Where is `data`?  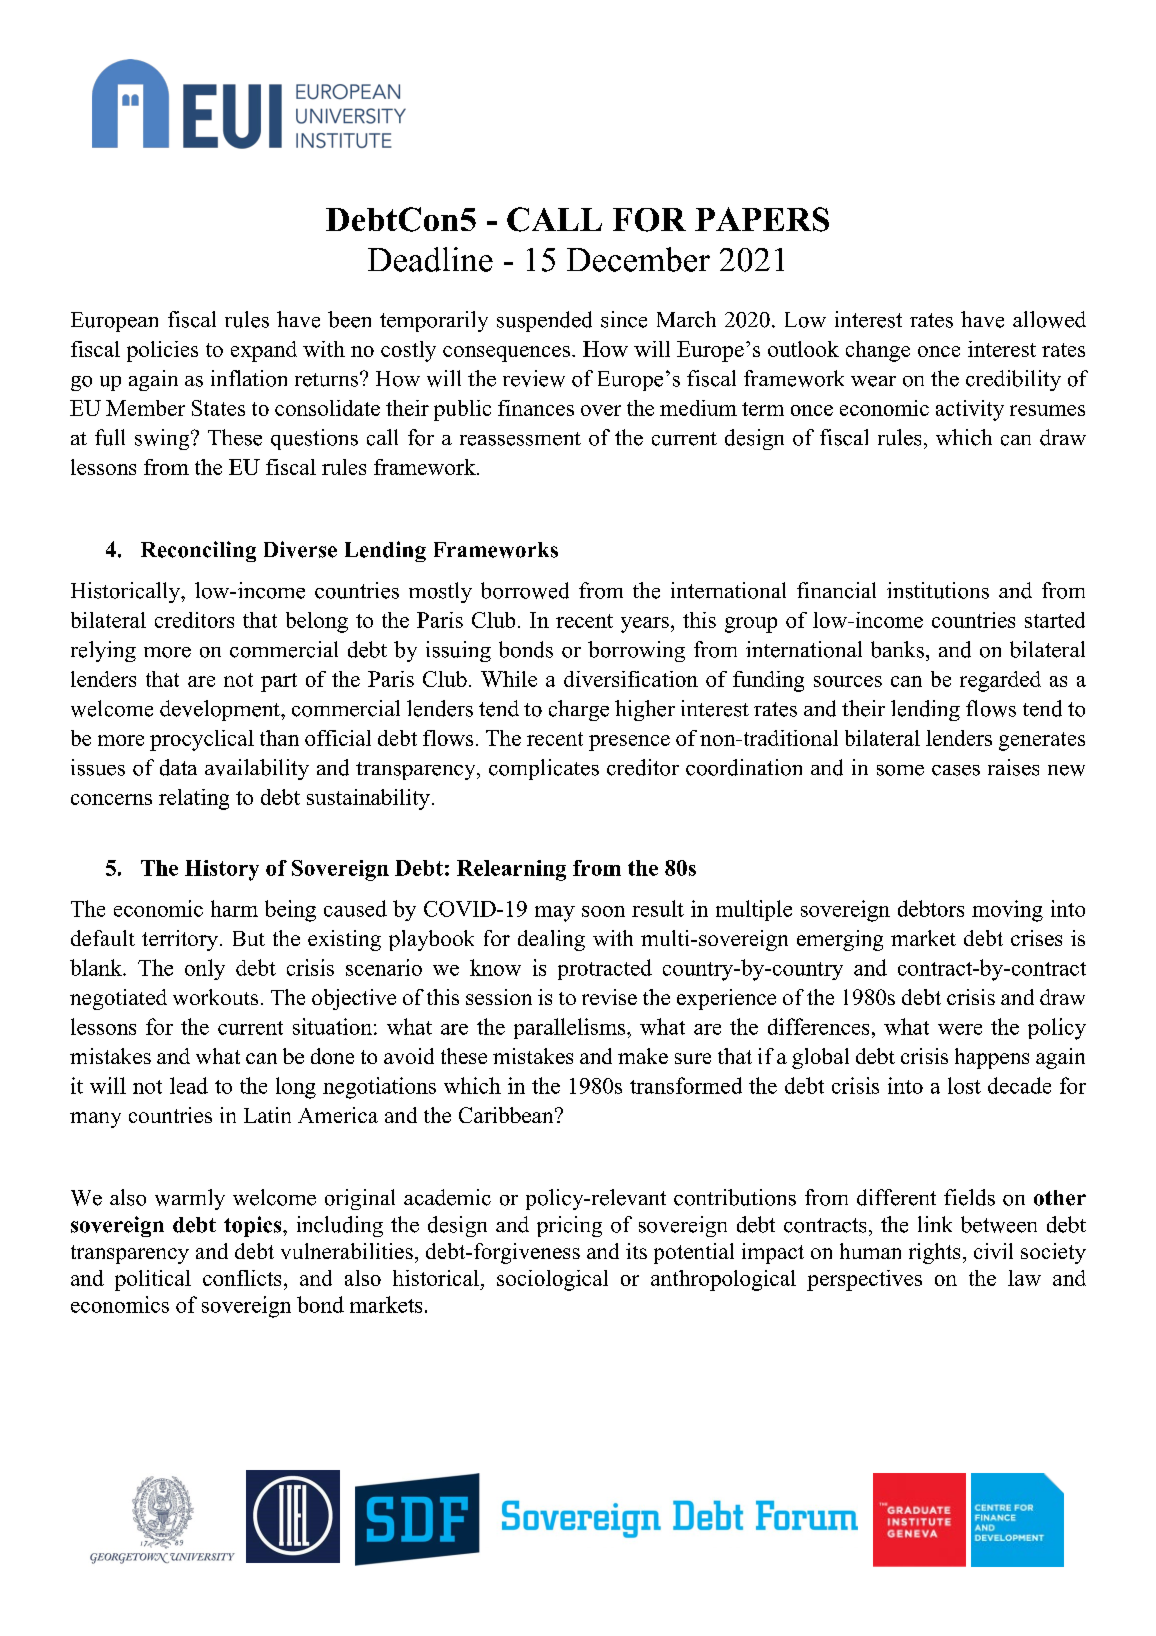 data is located at coordinates (178, 767).
